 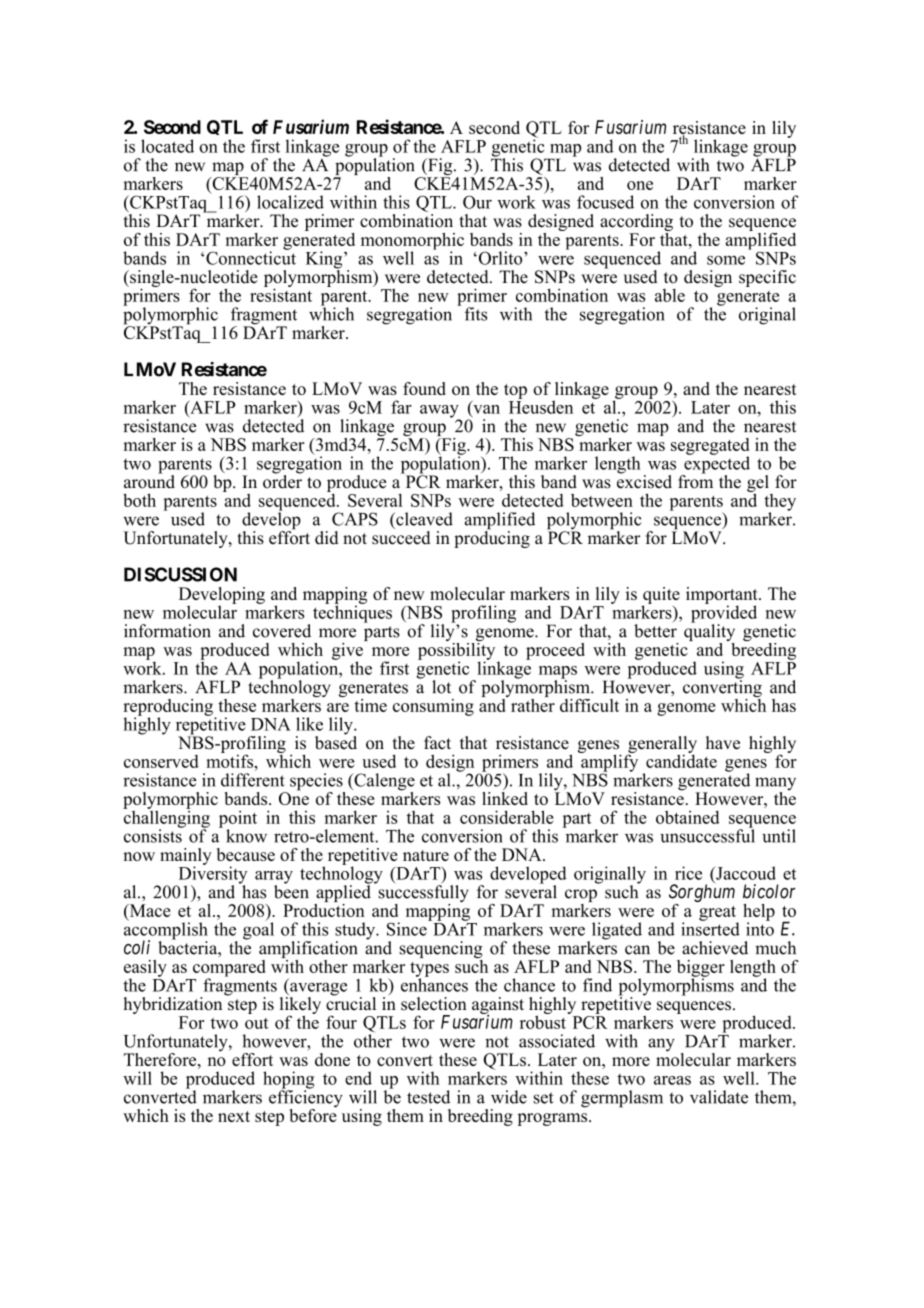 What do you see at coordinates (167, 146) in the image?
I see `located` at bounding box center [167, 146].
